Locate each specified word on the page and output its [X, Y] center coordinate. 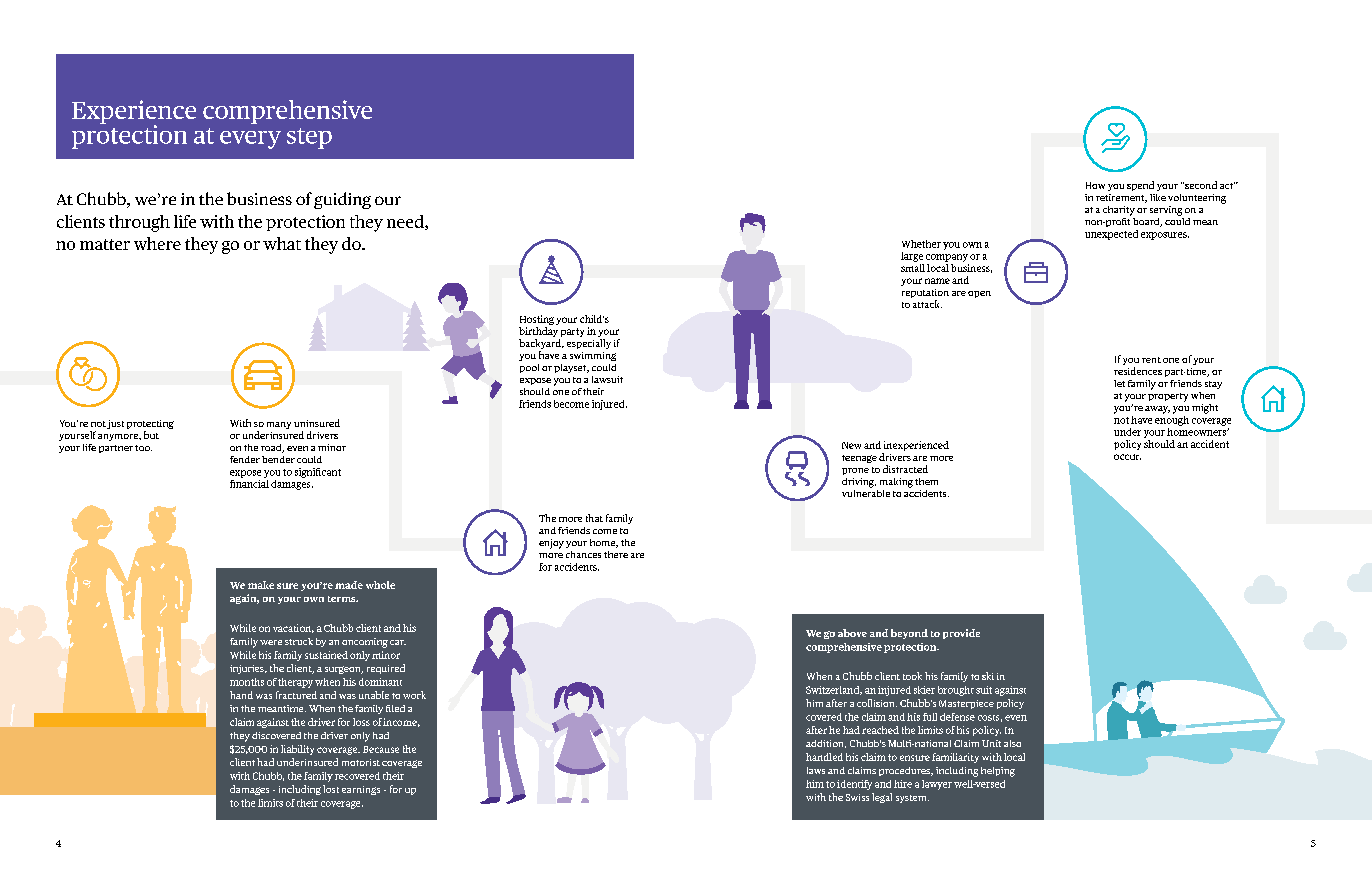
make [261, 585]
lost [331, 789]
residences [1138, 371]
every [250, 140]
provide [961, 634]
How [1095, 185]
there [616, 554]
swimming [593, 356]
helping [998, 772]
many [279, 425]
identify [854, 785]
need [406, 222]
